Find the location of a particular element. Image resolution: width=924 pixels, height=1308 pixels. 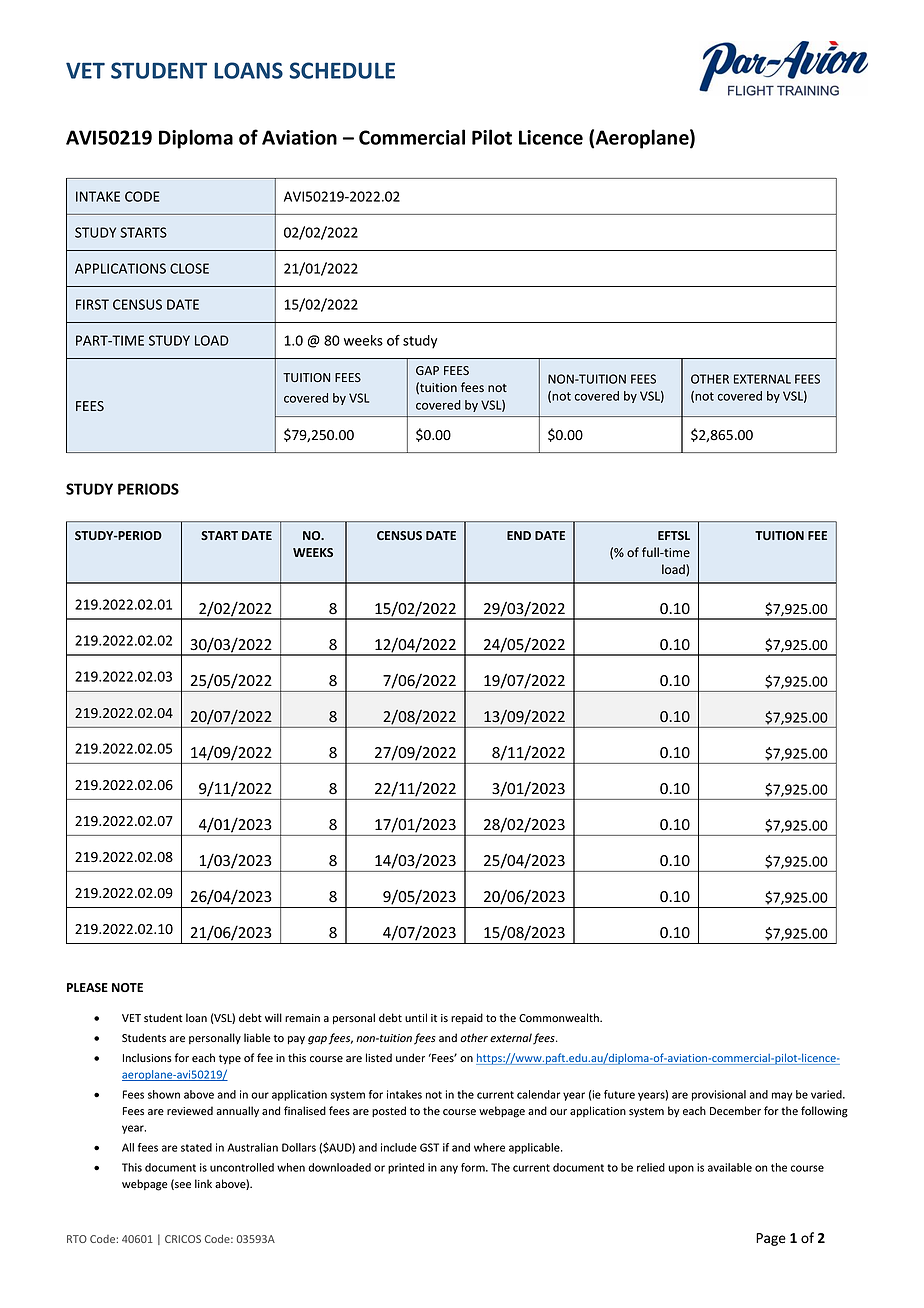

FIRST is located at coordinates (92, 304).
